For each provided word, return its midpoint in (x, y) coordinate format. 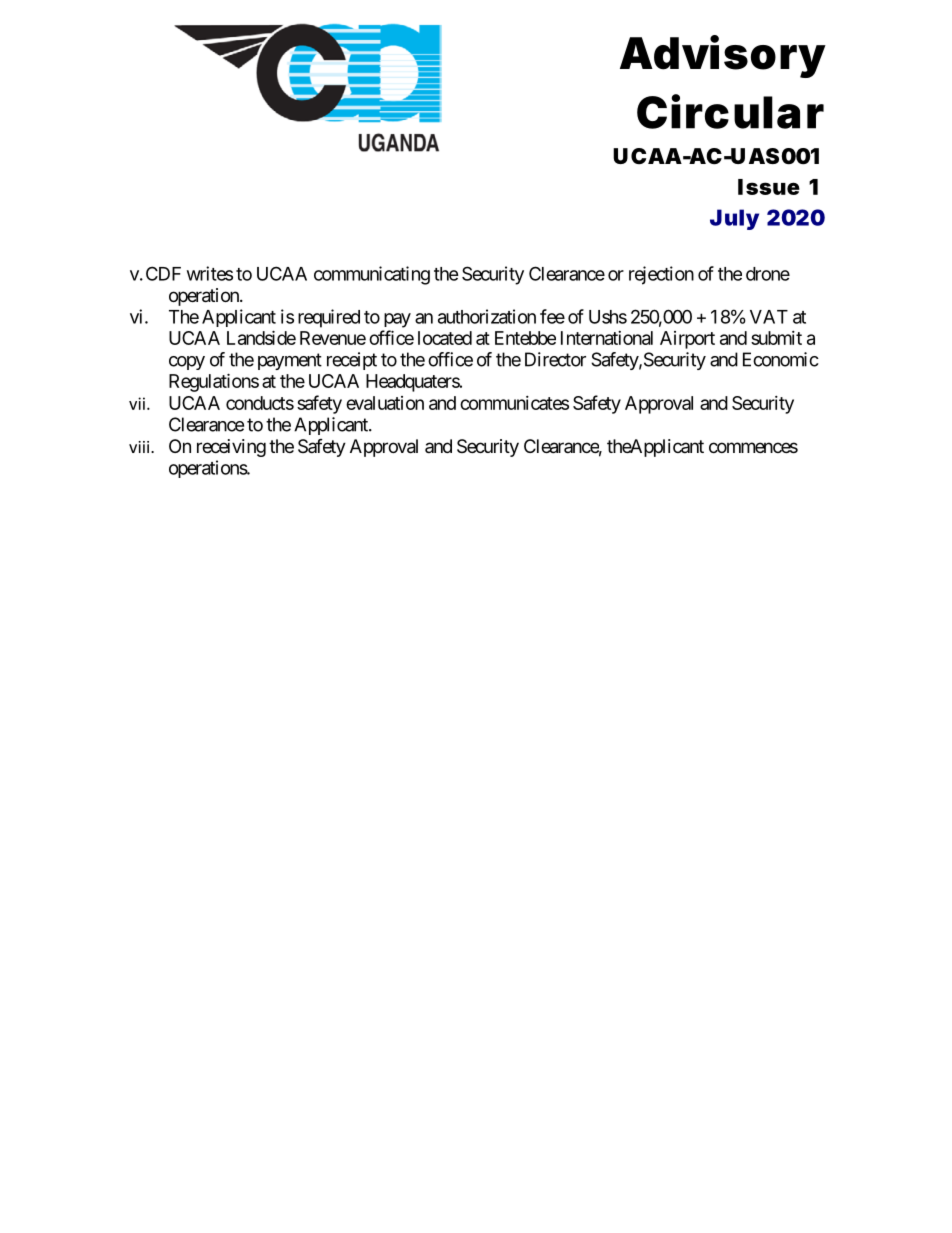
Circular (730, 111)
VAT (769, 317)
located (445, 338)
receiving (231, 448)
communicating (372, 275)
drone (768, 274)
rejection (661, 275)
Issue (769, 187)
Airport (687, 340)
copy (187, 363)
